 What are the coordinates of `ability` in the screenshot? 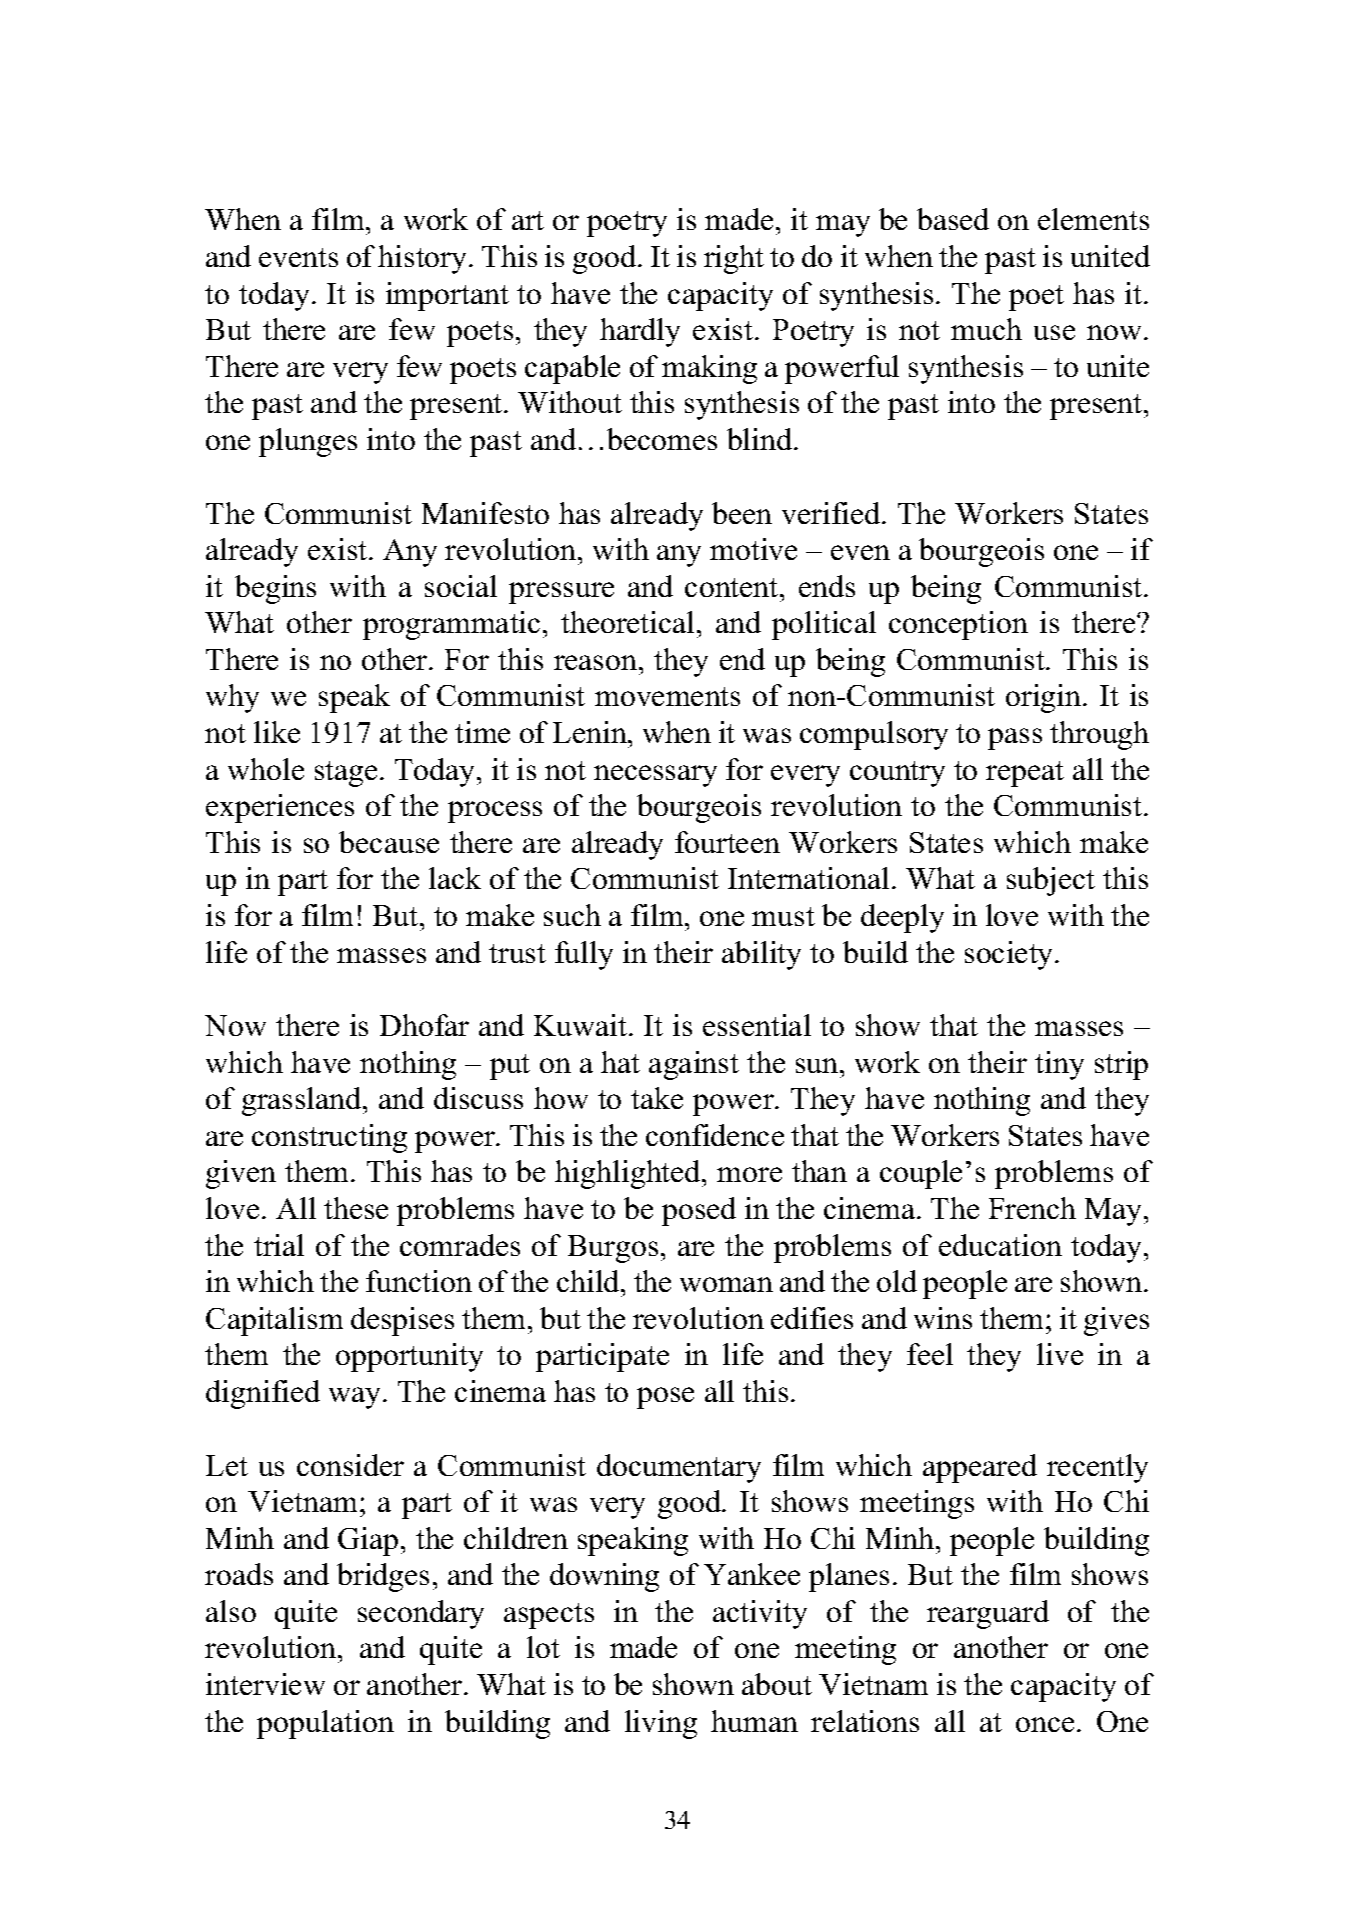 It's located at (761, 955).
